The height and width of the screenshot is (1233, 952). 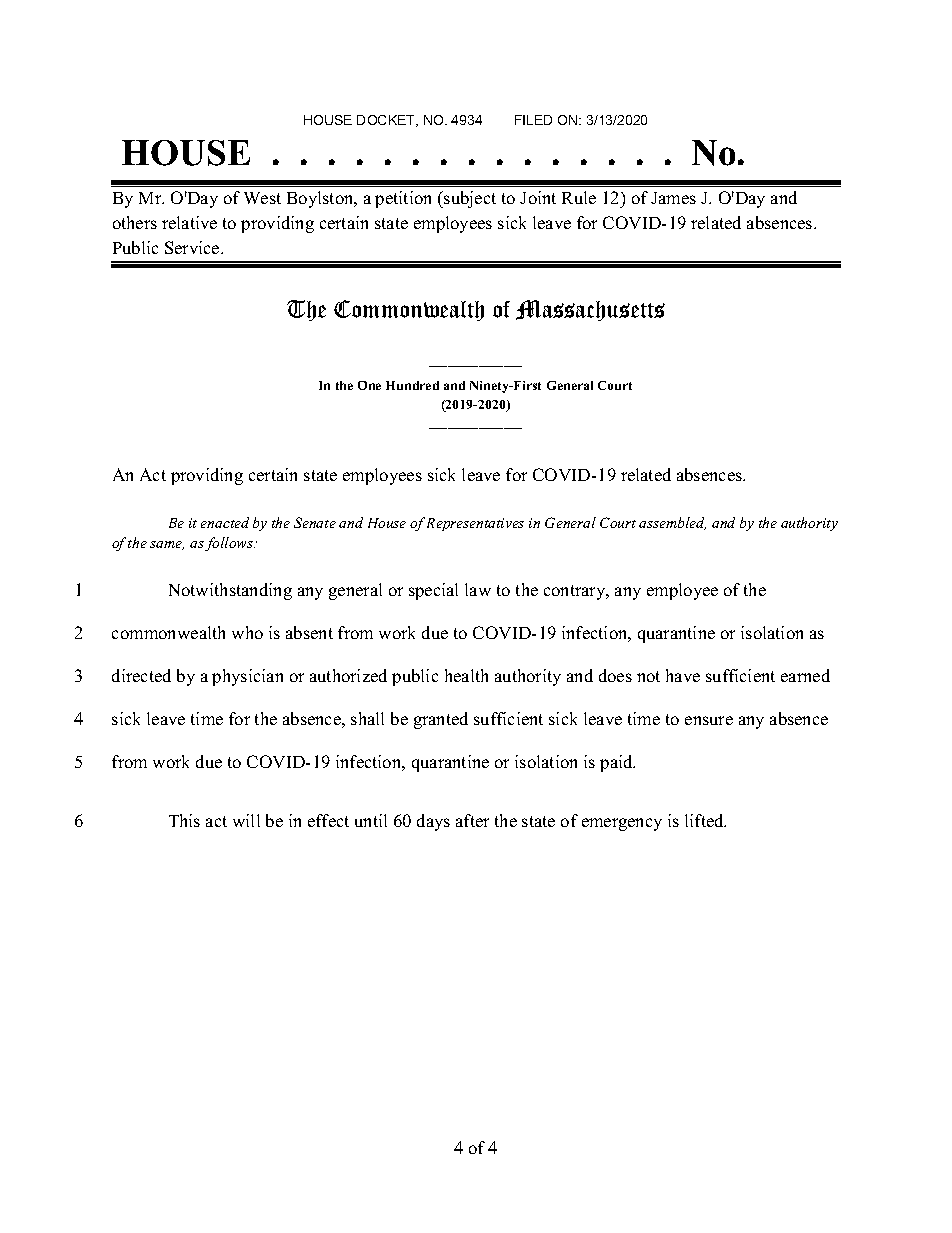 What do you see at coordinates (262, 198) in the screenshot?
I see `West` at bounding box center [262, 198].
